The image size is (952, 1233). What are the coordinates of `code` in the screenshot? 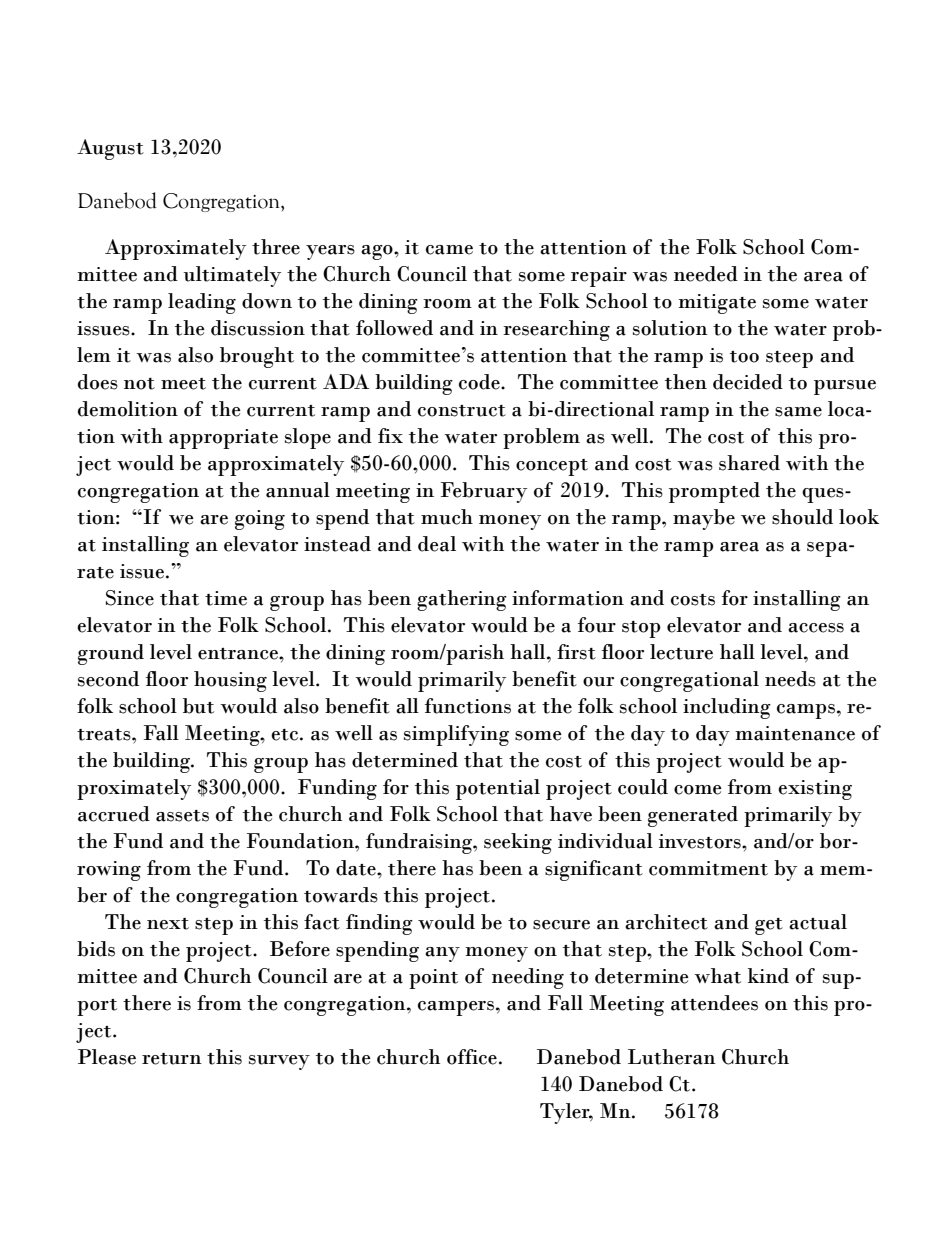 It's located at (480, 382).
